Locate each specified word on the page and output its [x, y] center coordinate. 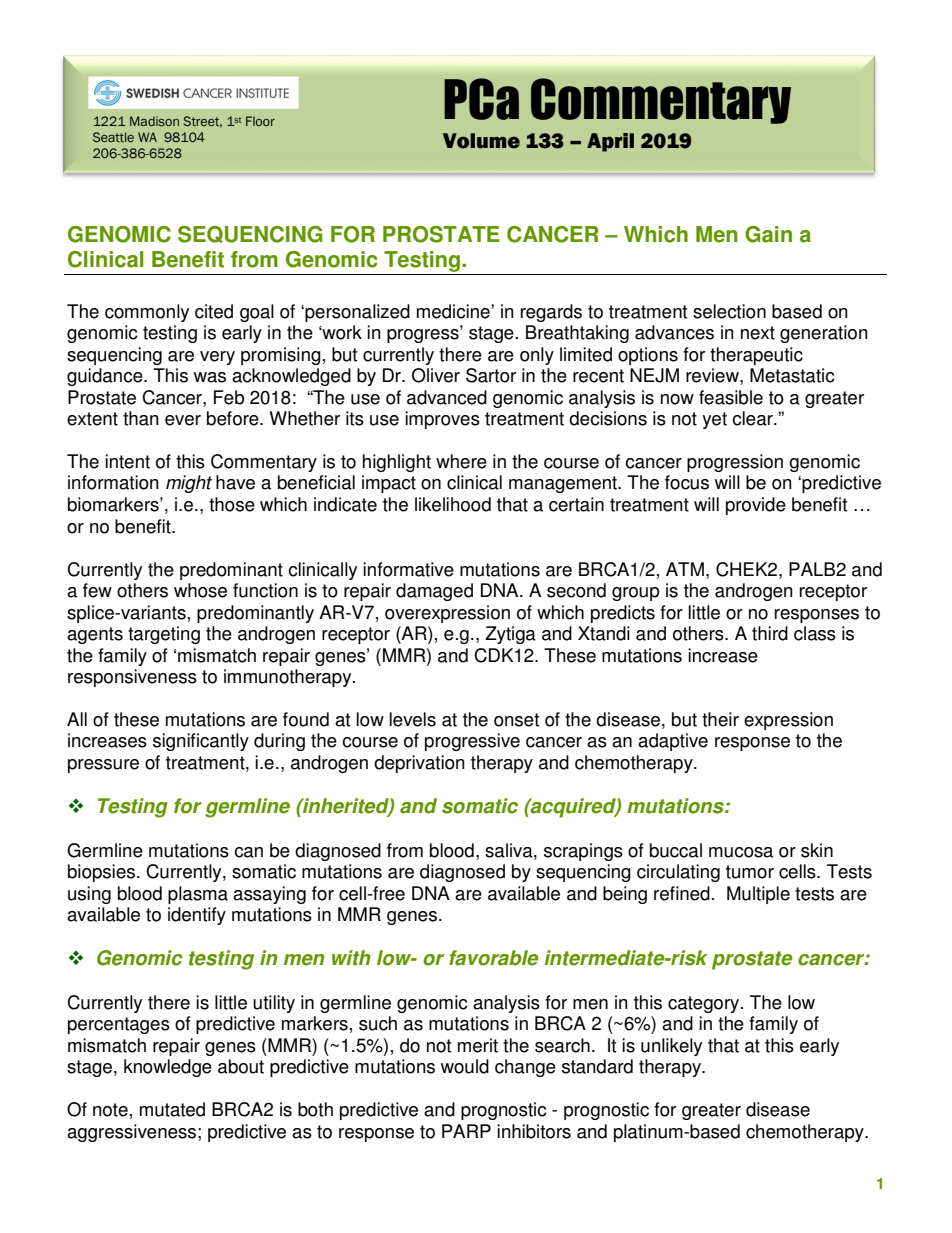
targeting [164, 635]
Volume [481, 141]
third [770, 633]
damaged [434, 592]
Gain [768, 234]
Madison [154, 121]
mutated [172, 1109]
